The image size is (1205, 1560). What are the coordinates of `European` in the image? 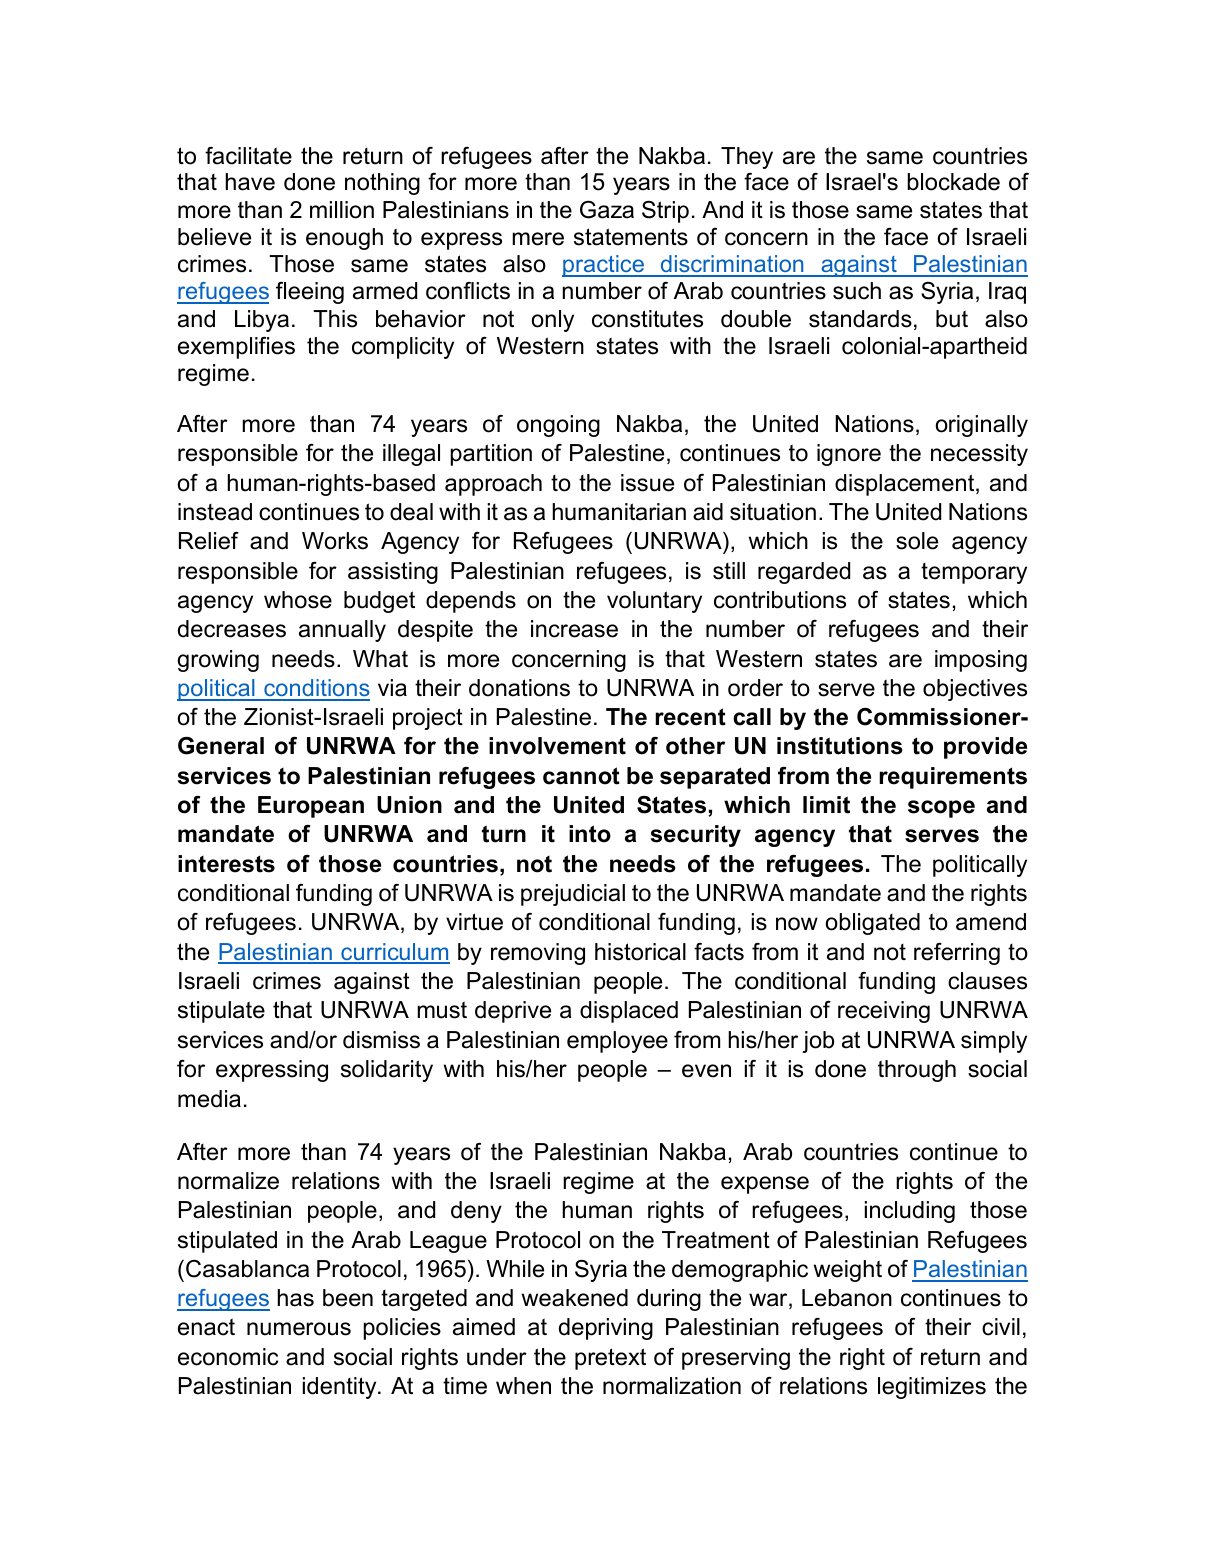 It's located at (311, 807).
